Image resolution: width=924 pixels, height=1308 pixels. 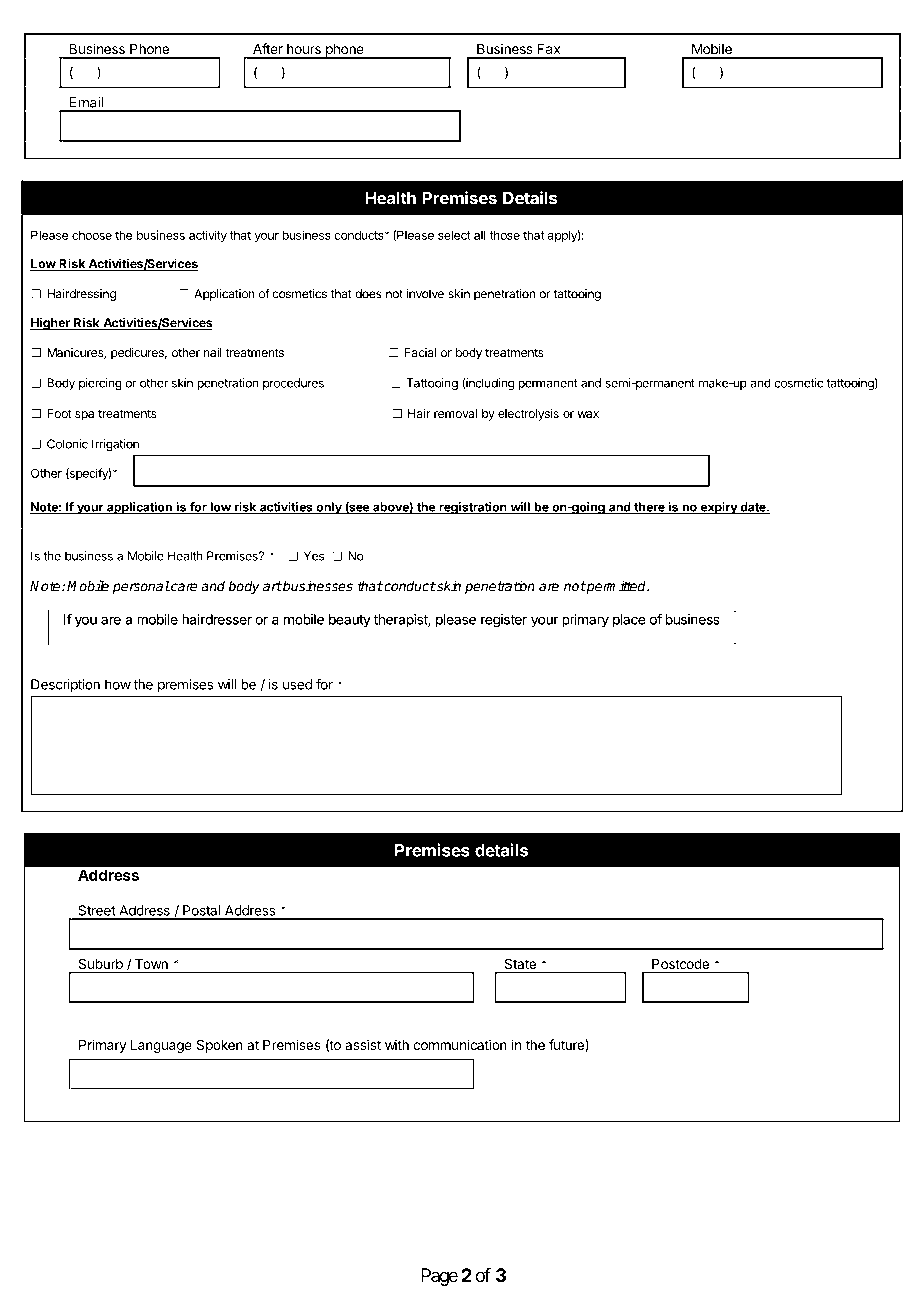 I want to click on place, so click(x=629, y=620).
